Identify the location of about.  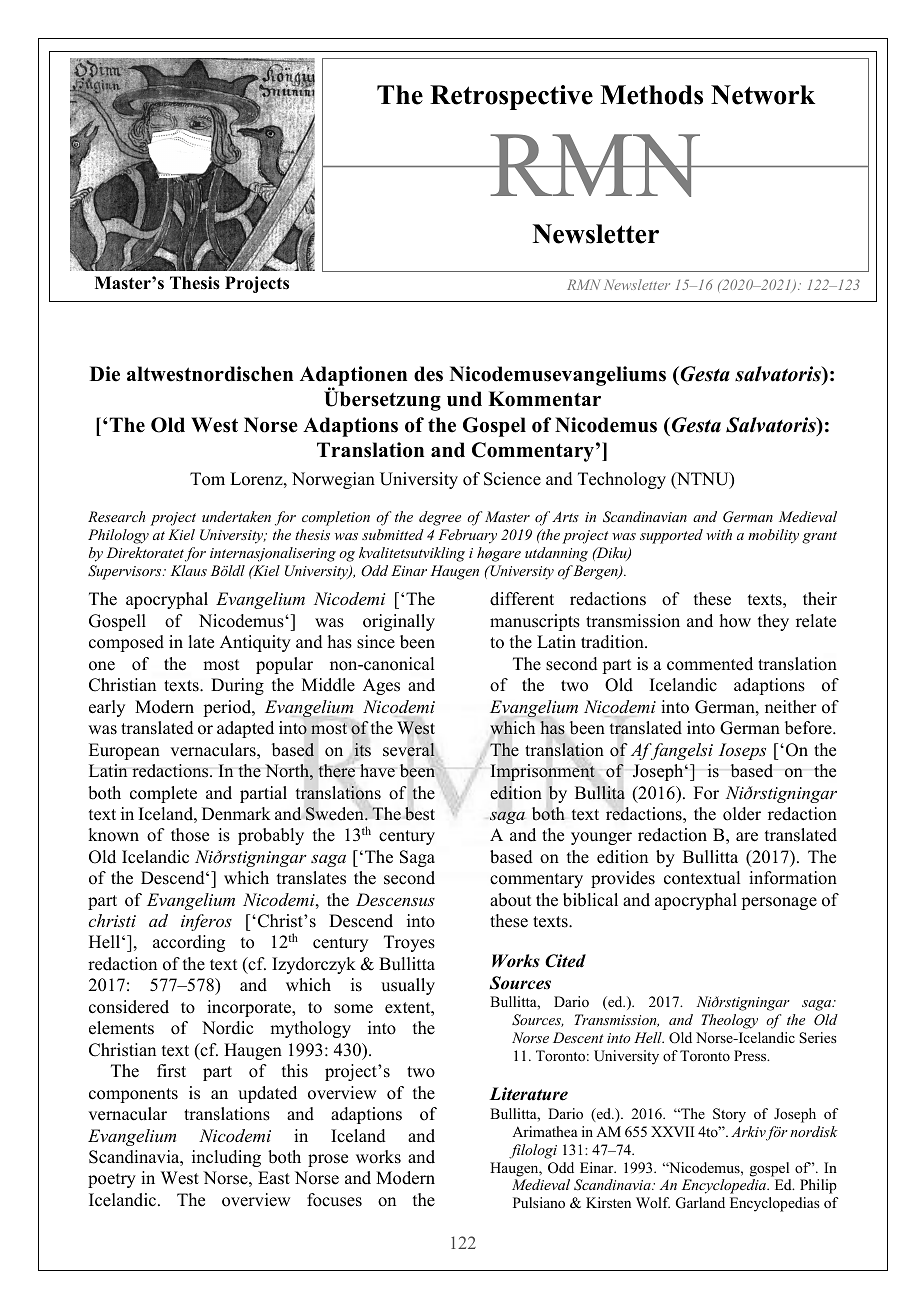
(510, 900).
